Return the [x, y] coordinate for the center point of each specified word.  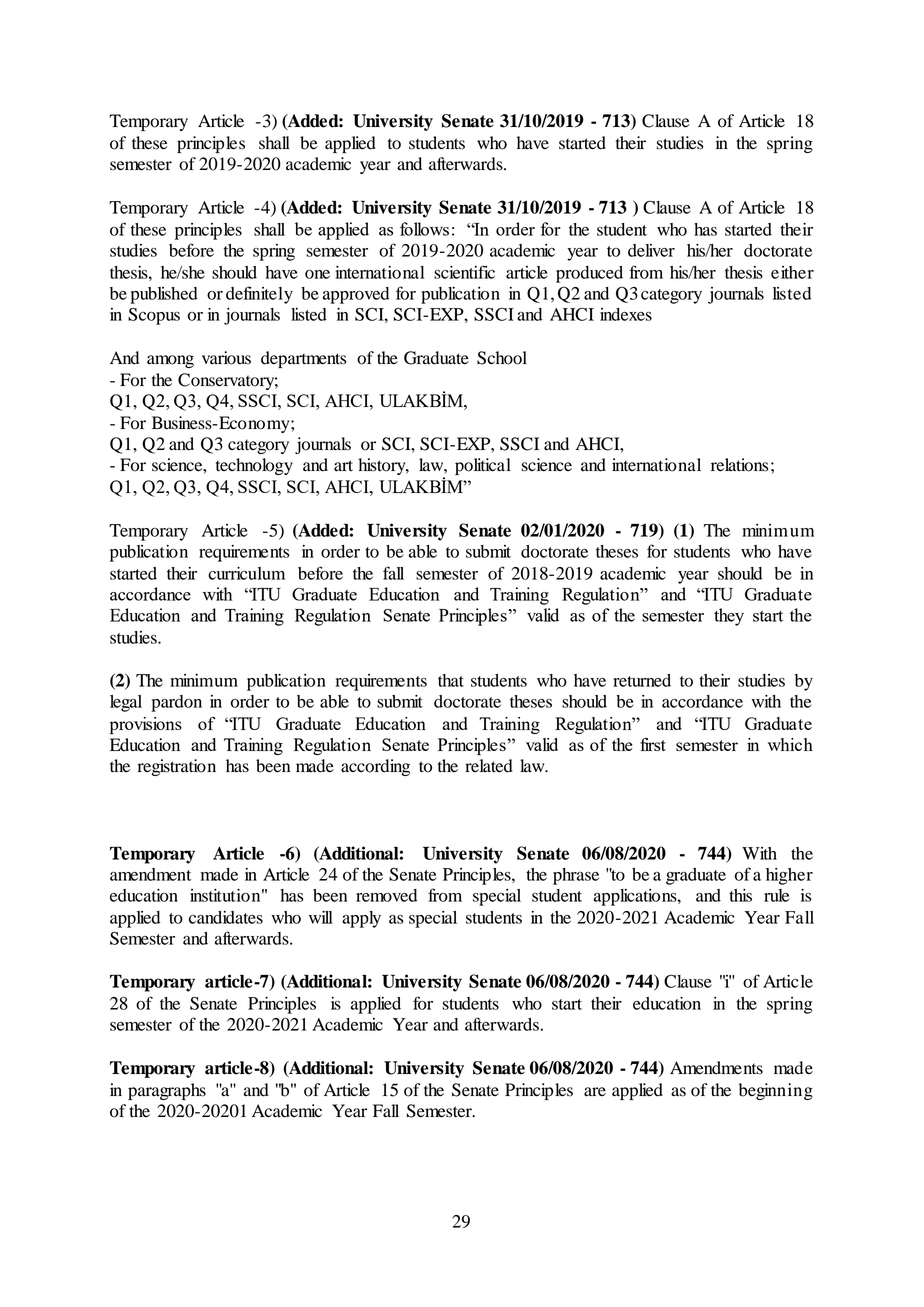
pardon [176, 703]
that [451, 680]
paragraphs [167, 1091]
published [164, 295]
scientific [464, 272]
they [729, 617]
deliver [651, 250]
